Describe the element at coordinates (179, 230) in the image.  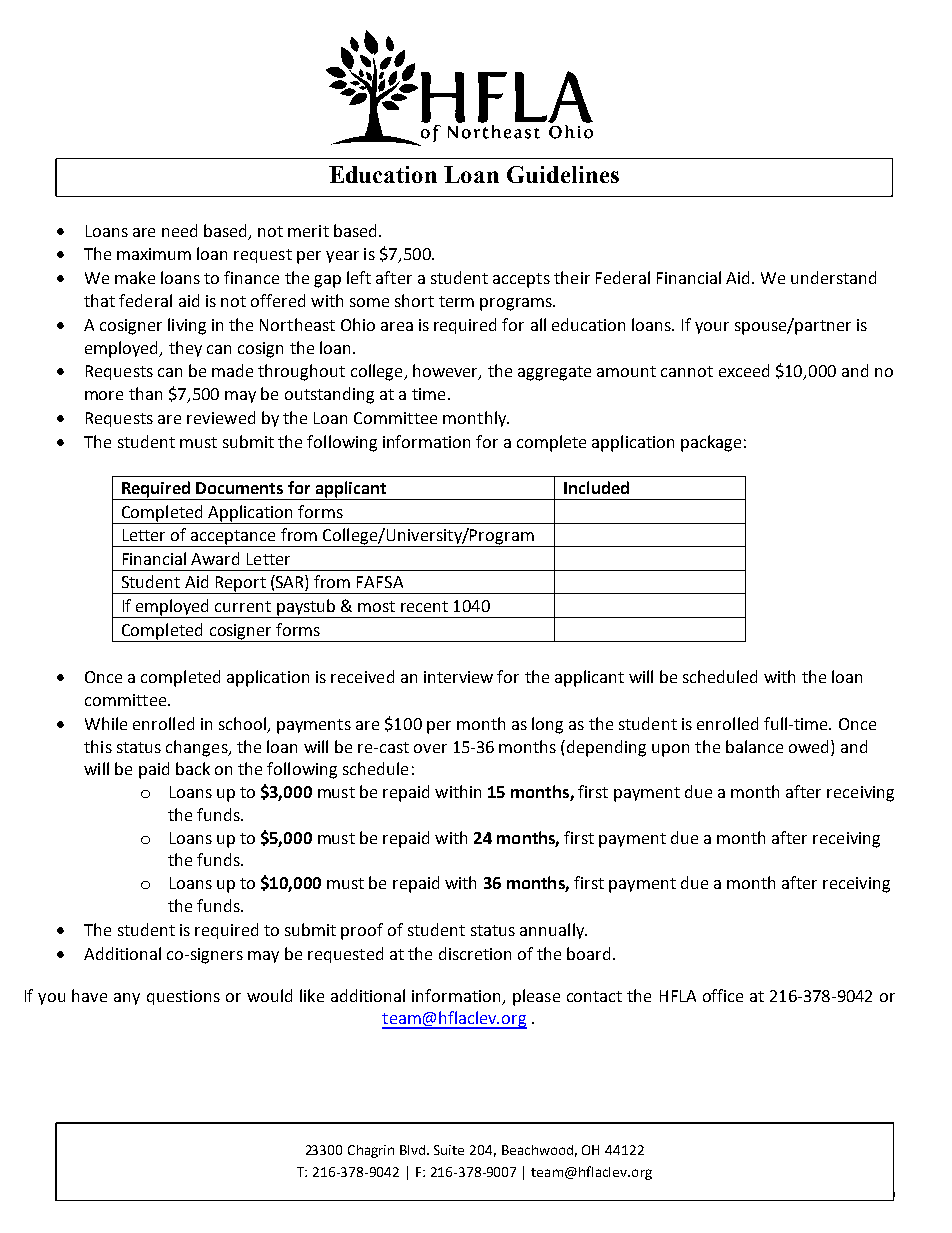
I see `need` at that location.
